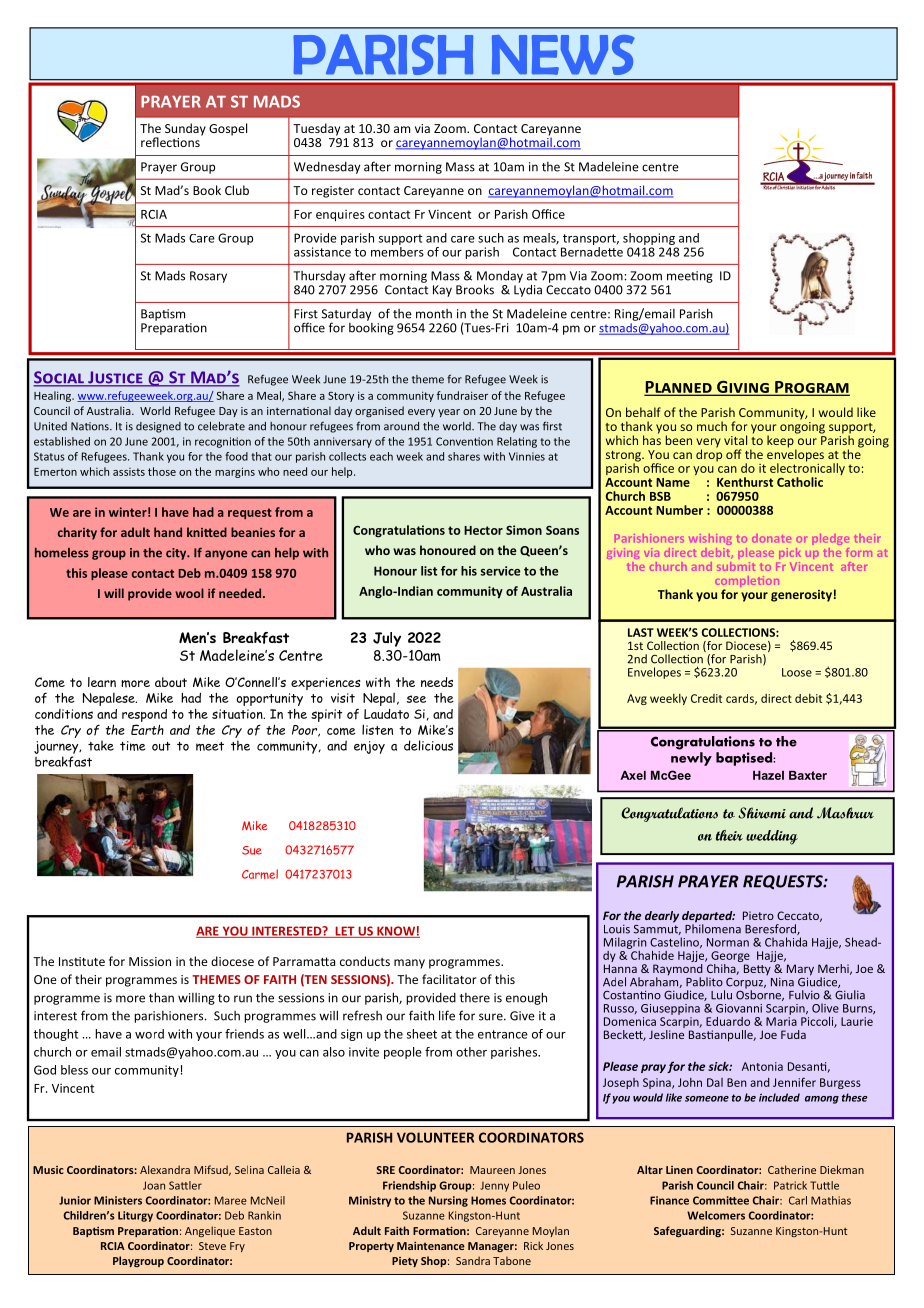  What do you see at coordinates (144, 717) in the page?
I see `respond` at bounding box center [144, 717].
